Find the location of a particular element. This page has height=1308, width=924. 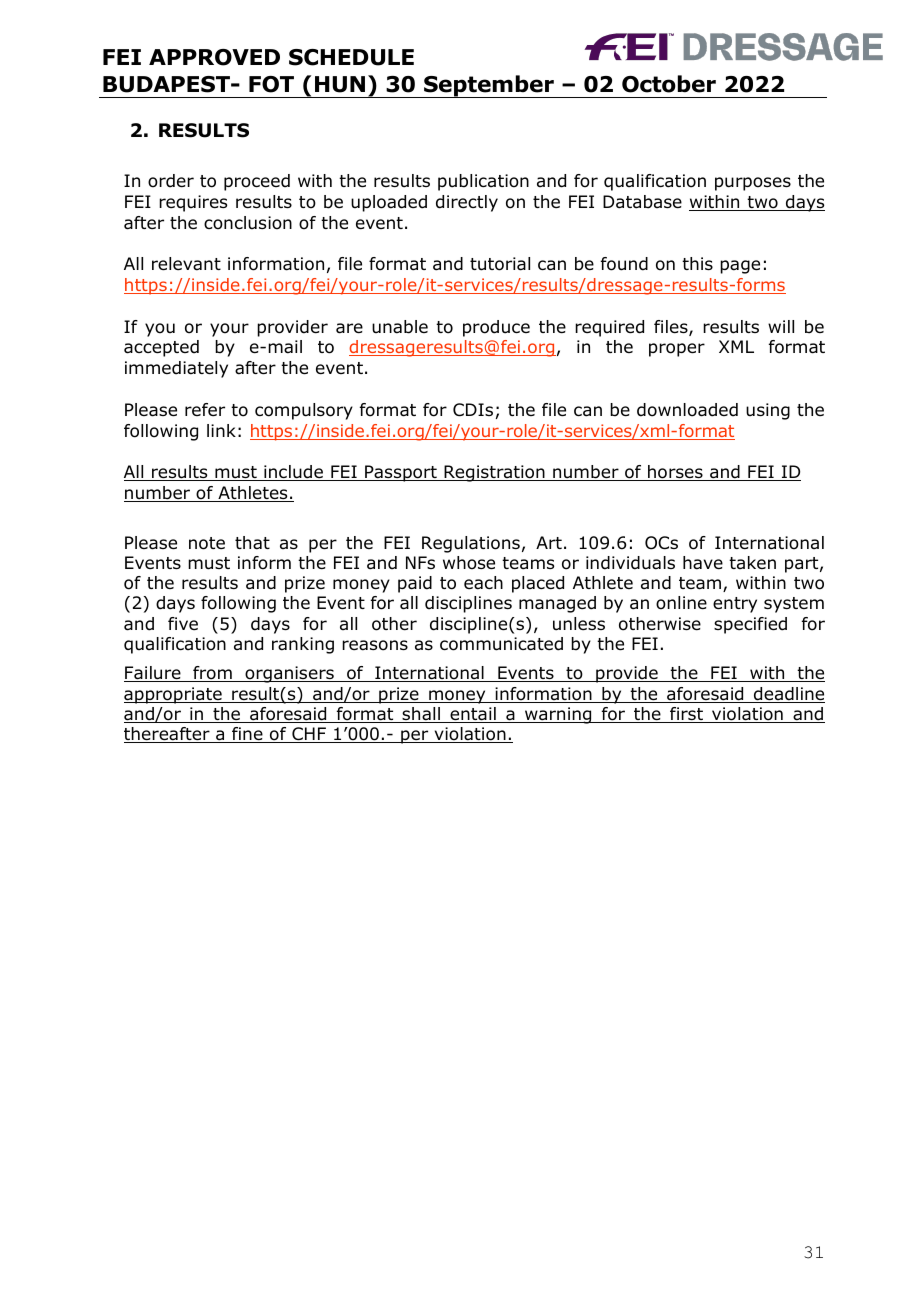

produce is located at coordinates (496, 328).
